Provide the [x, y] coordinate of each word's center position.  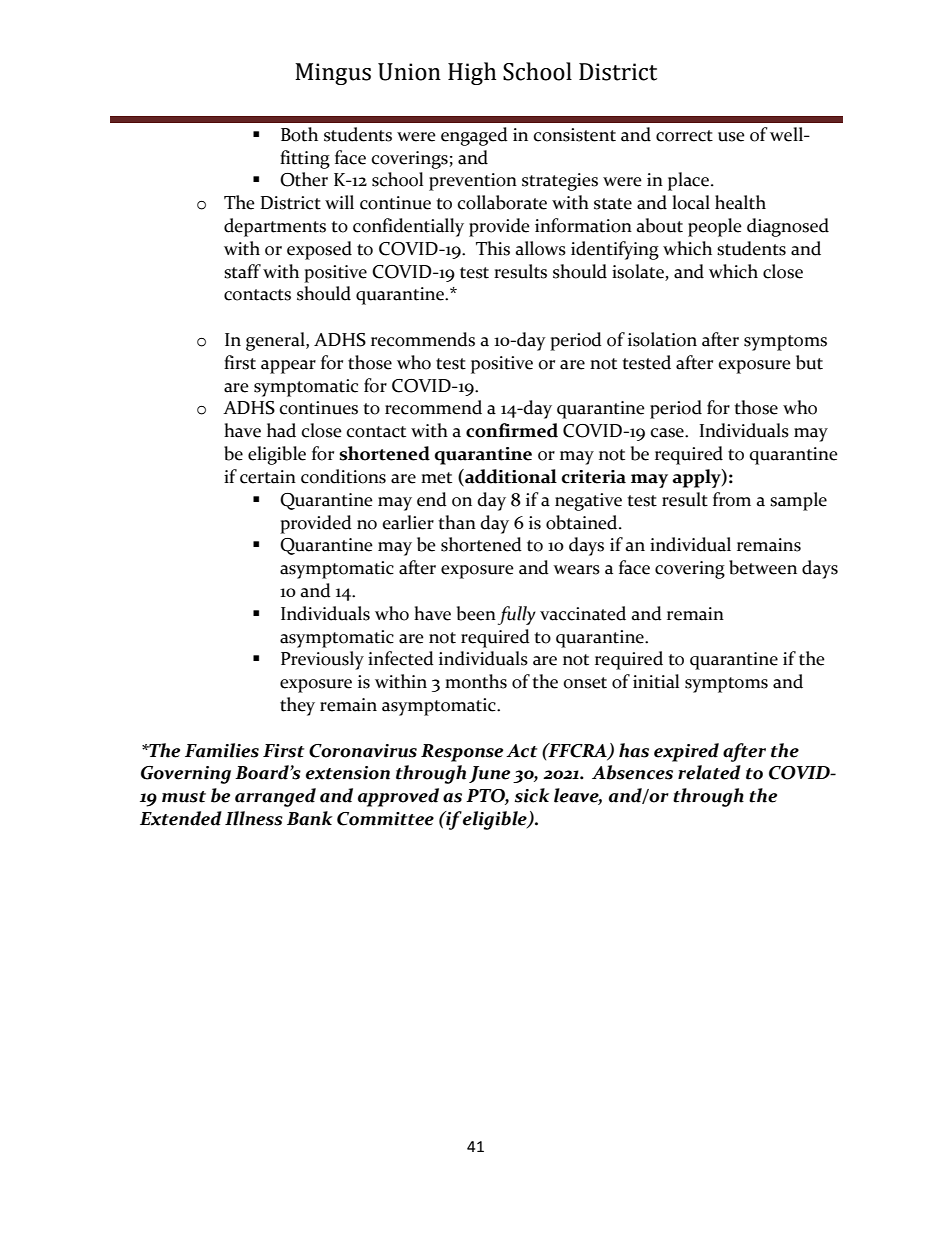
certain [268, 477]
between [763, 567]
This [493, 248]
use [731, 137]
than [457, 522]
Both [299, 134]
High [472, 73]
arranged [275, 797]
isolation [662, 339]
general [276, 341]
